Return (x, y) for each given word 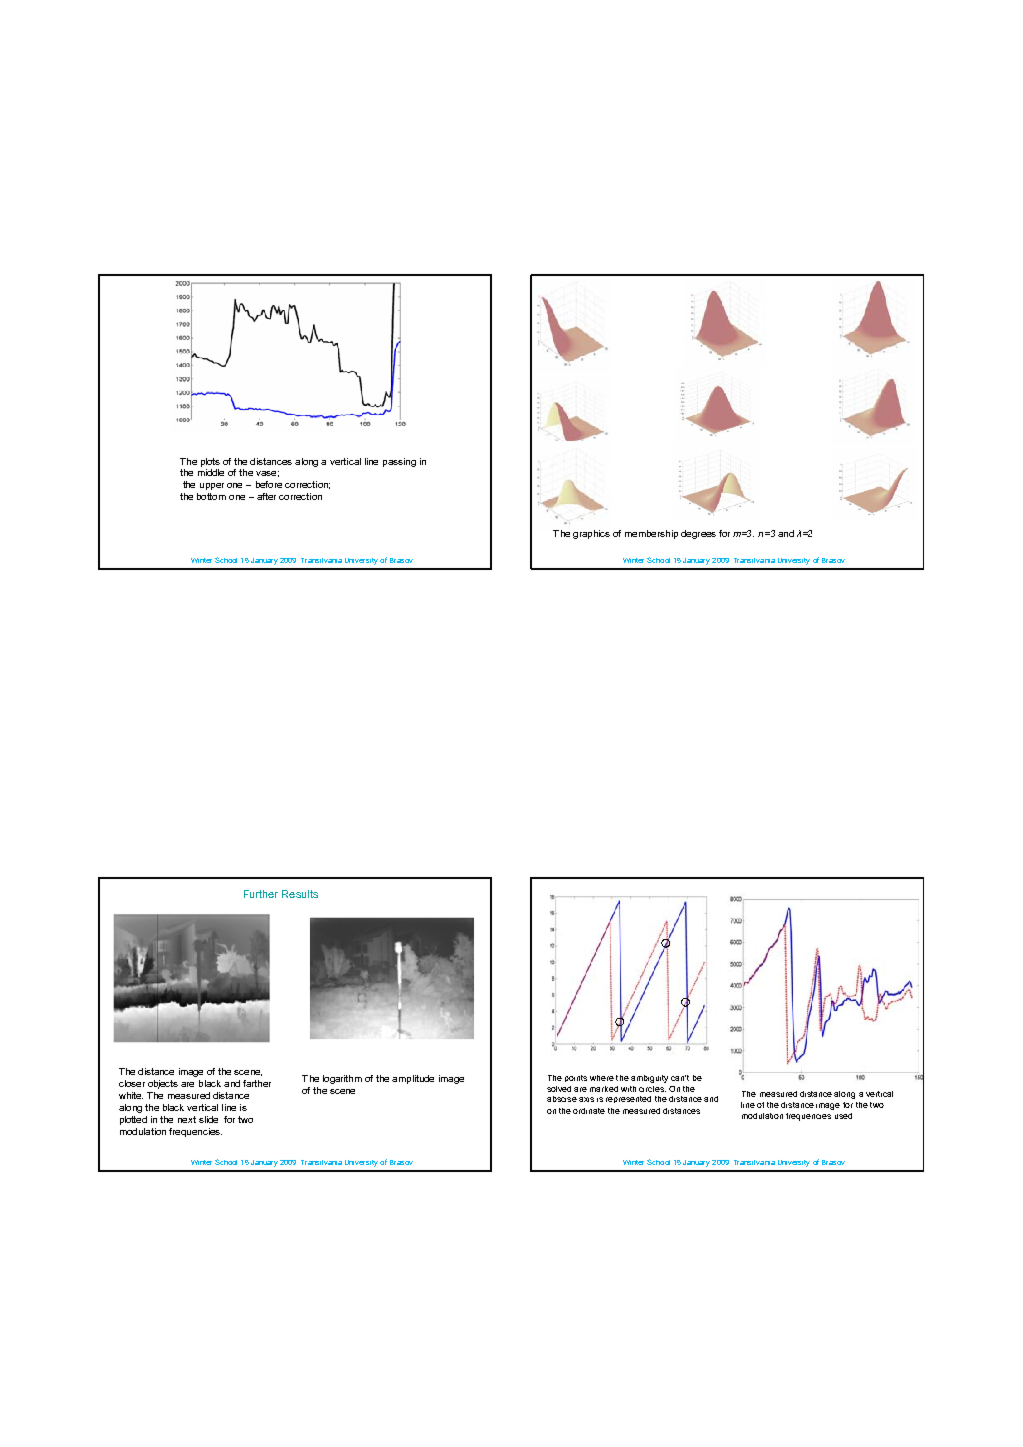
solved (559, 1089)
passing (399, 462)
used (843, 1116)
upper (212, 486)
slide (208, 1119)
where (602, 1078)
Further (261, 894)
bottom (211, 496)
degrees (698, 534)
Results (300, 894)
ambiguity (649, 1079)
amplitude (413, 1079)
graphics (591, 534)
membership (651, 534)
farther (257, 1083)
